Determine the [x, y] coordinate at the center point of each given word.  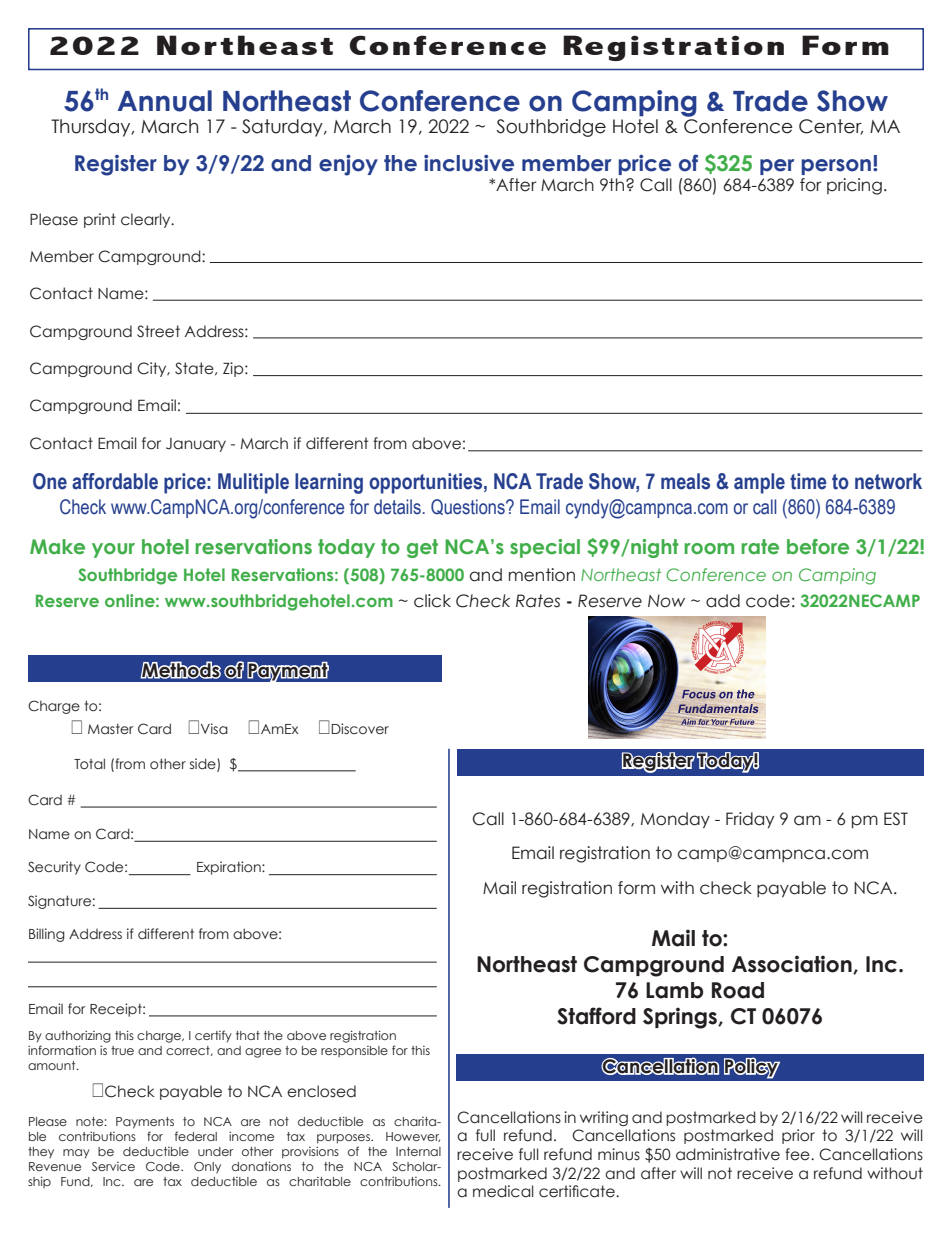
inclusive [469, 163]
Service [113, 1166]
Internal [418, 1151]
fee [798, 1154]
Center [831, 127]
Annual [165, 101]
